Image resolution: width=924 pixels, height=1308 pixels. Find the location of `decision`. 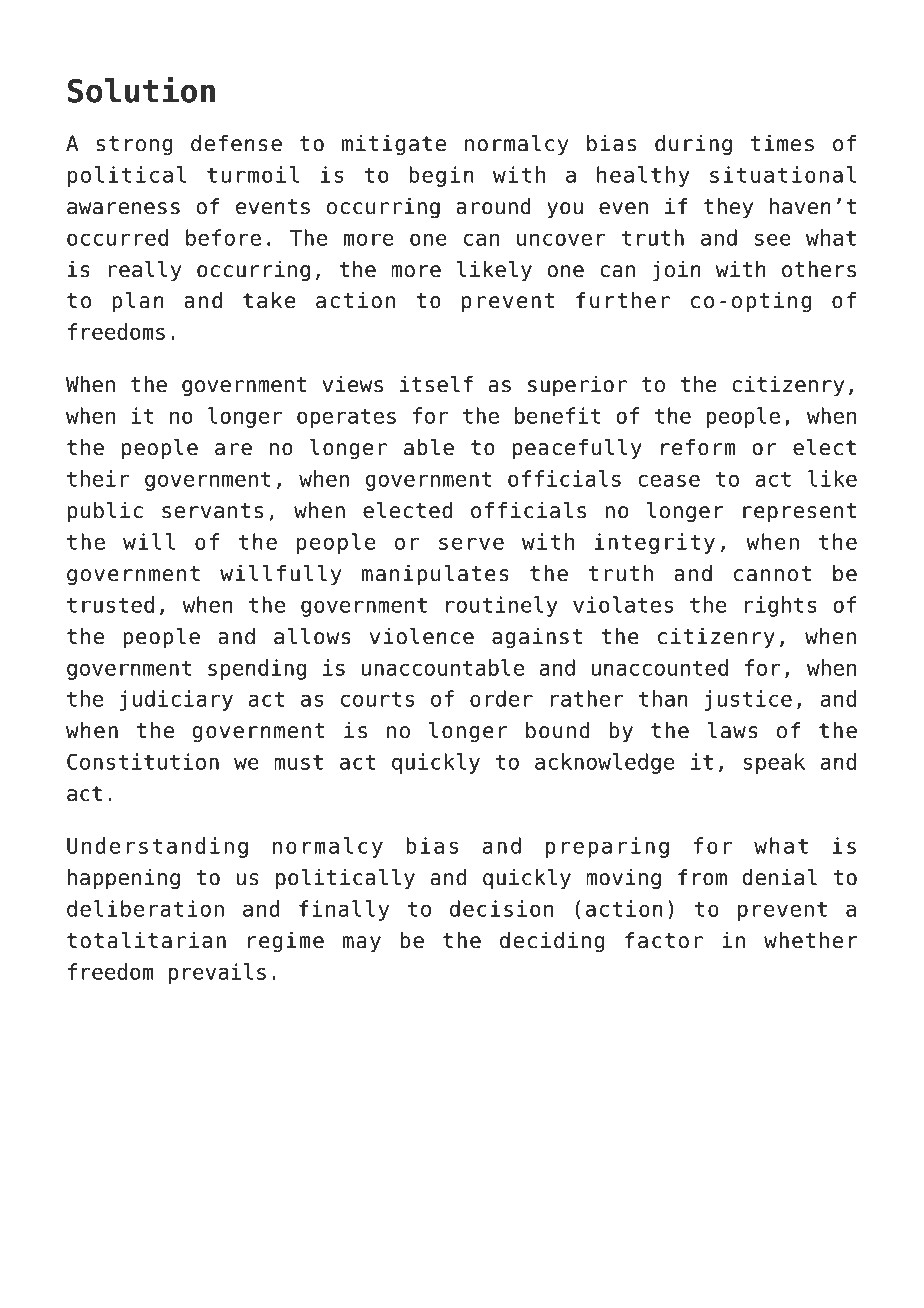

decision is located at coordinates (501, 908).
